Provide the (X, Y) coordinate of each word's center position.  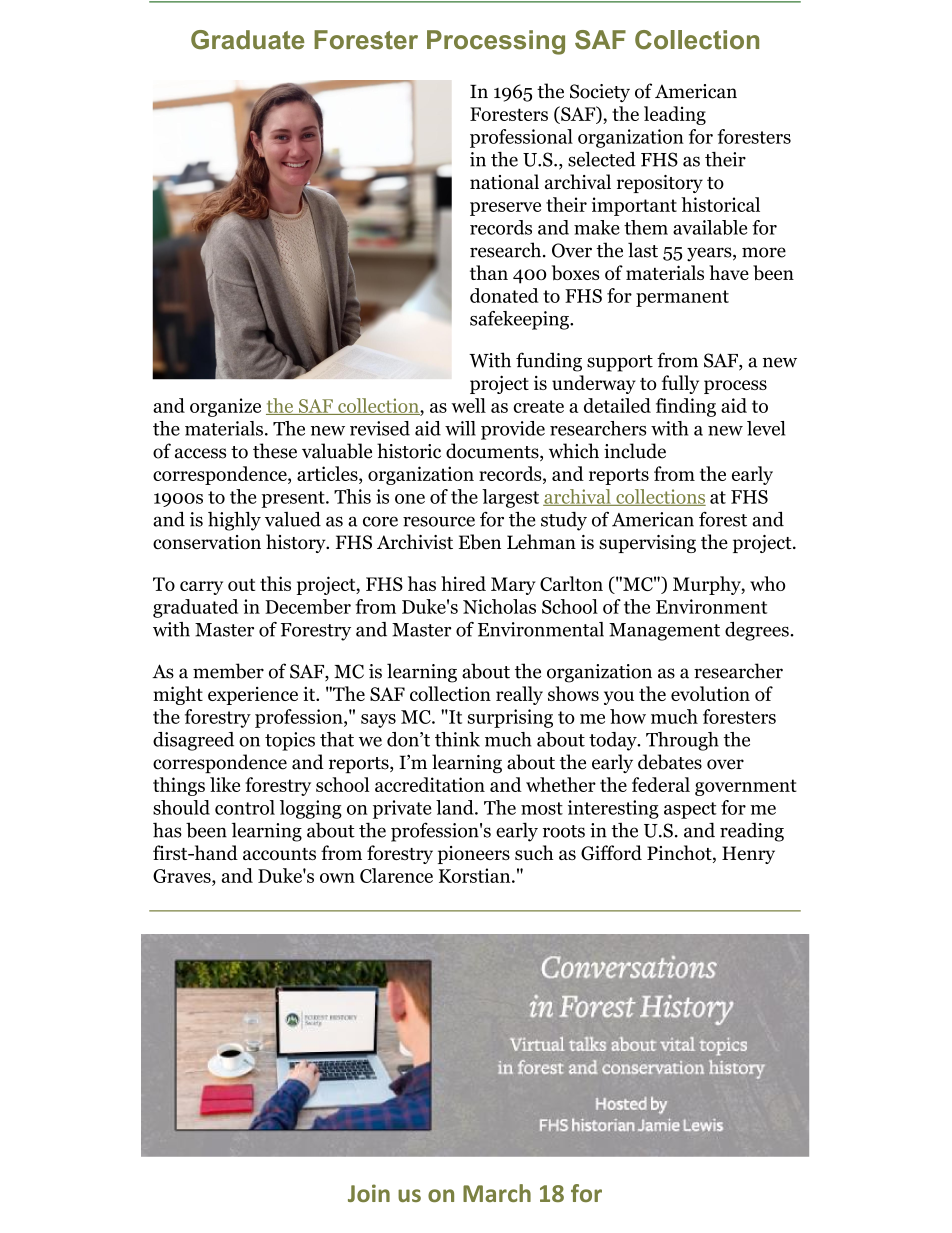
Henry (748, 855)
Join (369, 1193)
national (504, 182)
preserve (505, 209)
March (497, 1193)
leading (675, 115)
